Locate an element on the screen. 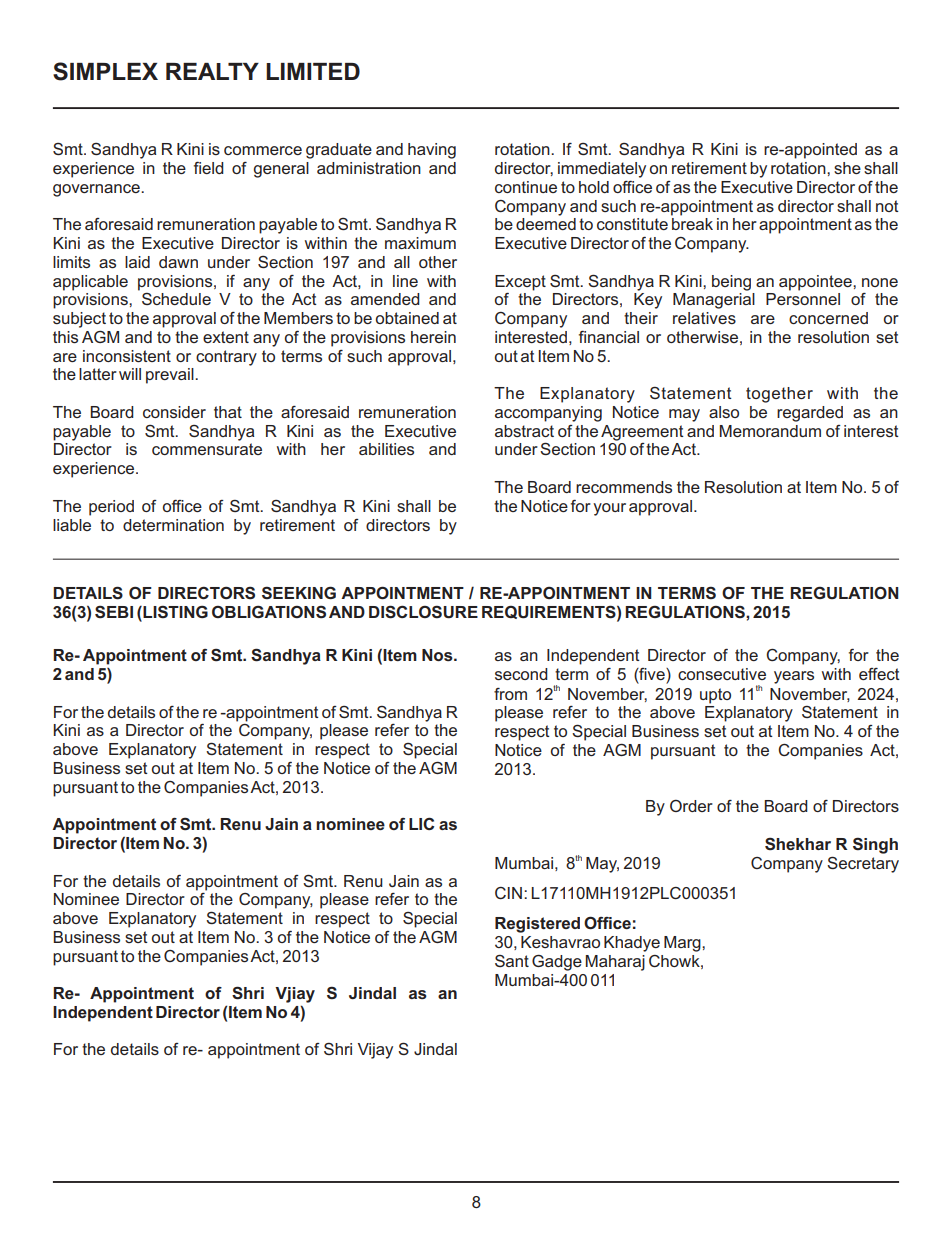 Image resolution: width=952 pixels, height=1243 pixels. having is located at coordinates (432, 151).
